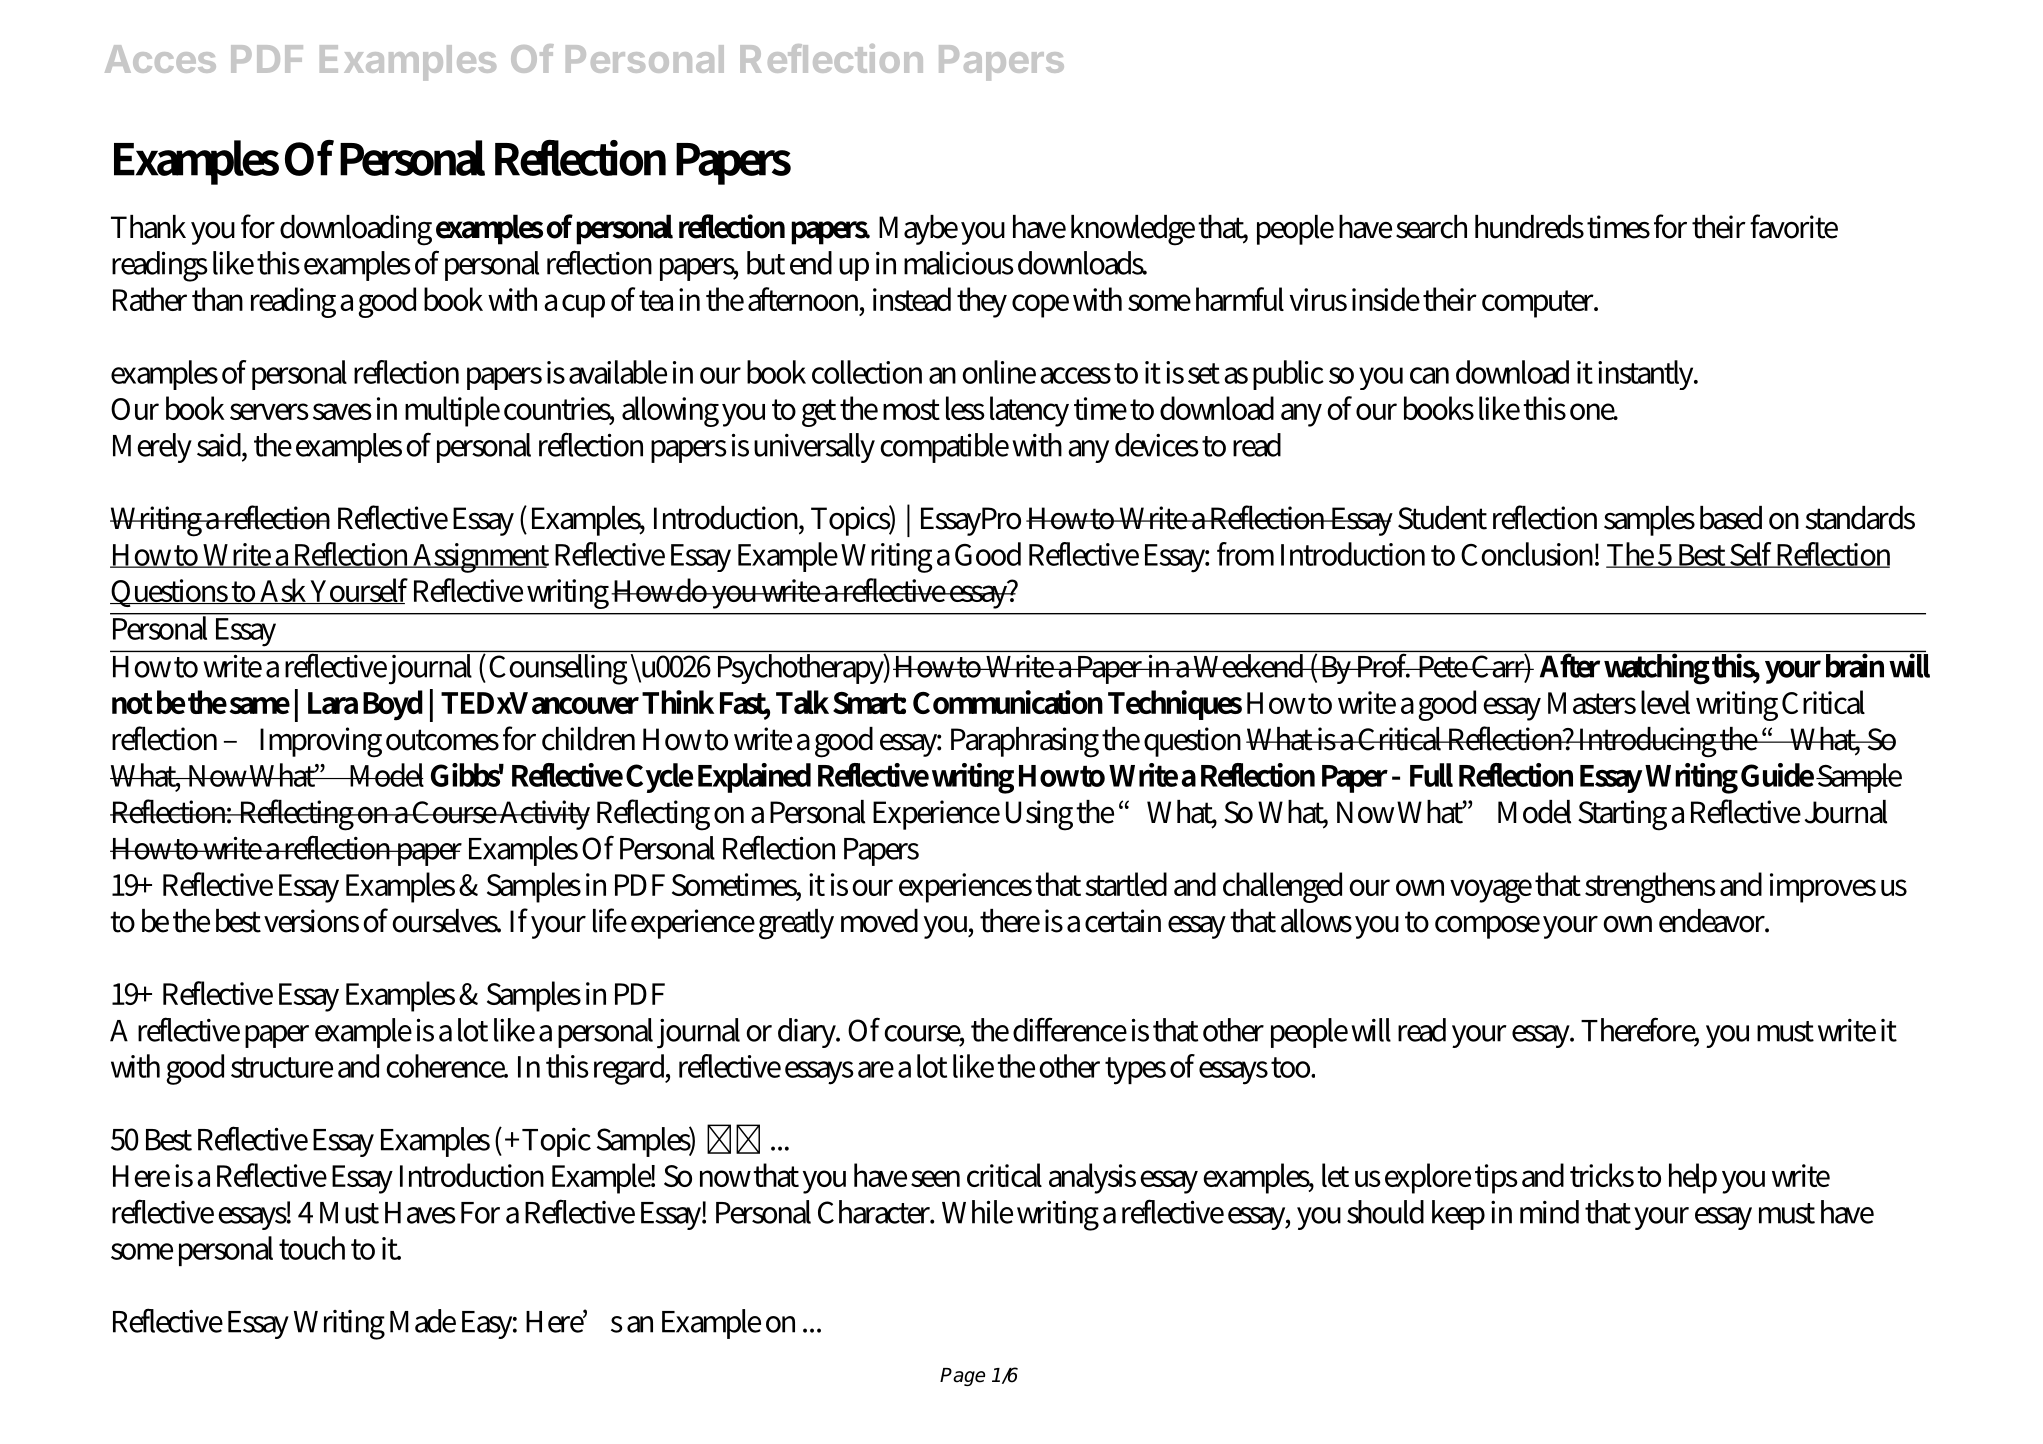 Image resolution: width=2043 pixels, height=1444 pixels. I want to click on Rather, so click(150, 299).
